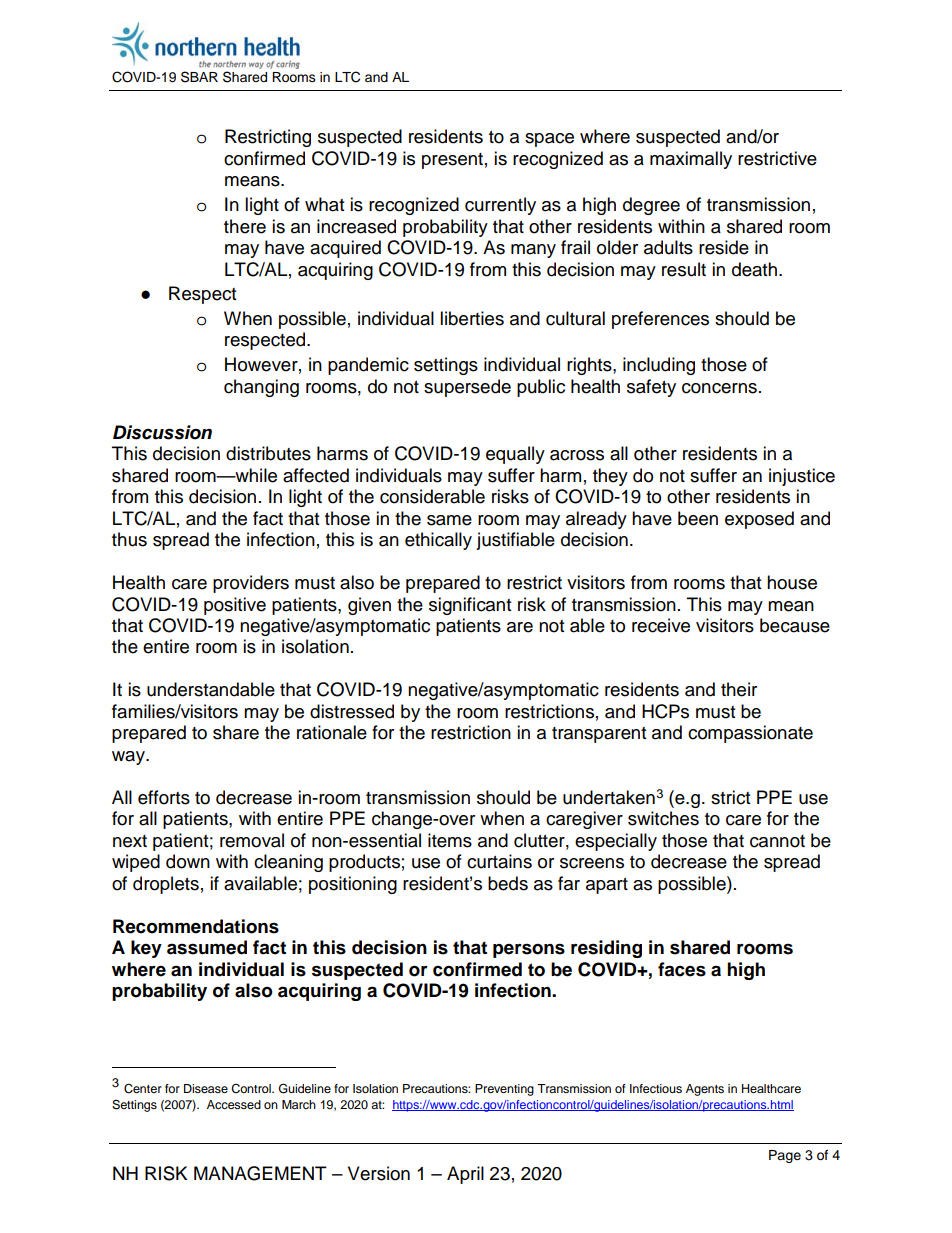  I want to click on Accessed, so click(234, 1104).
